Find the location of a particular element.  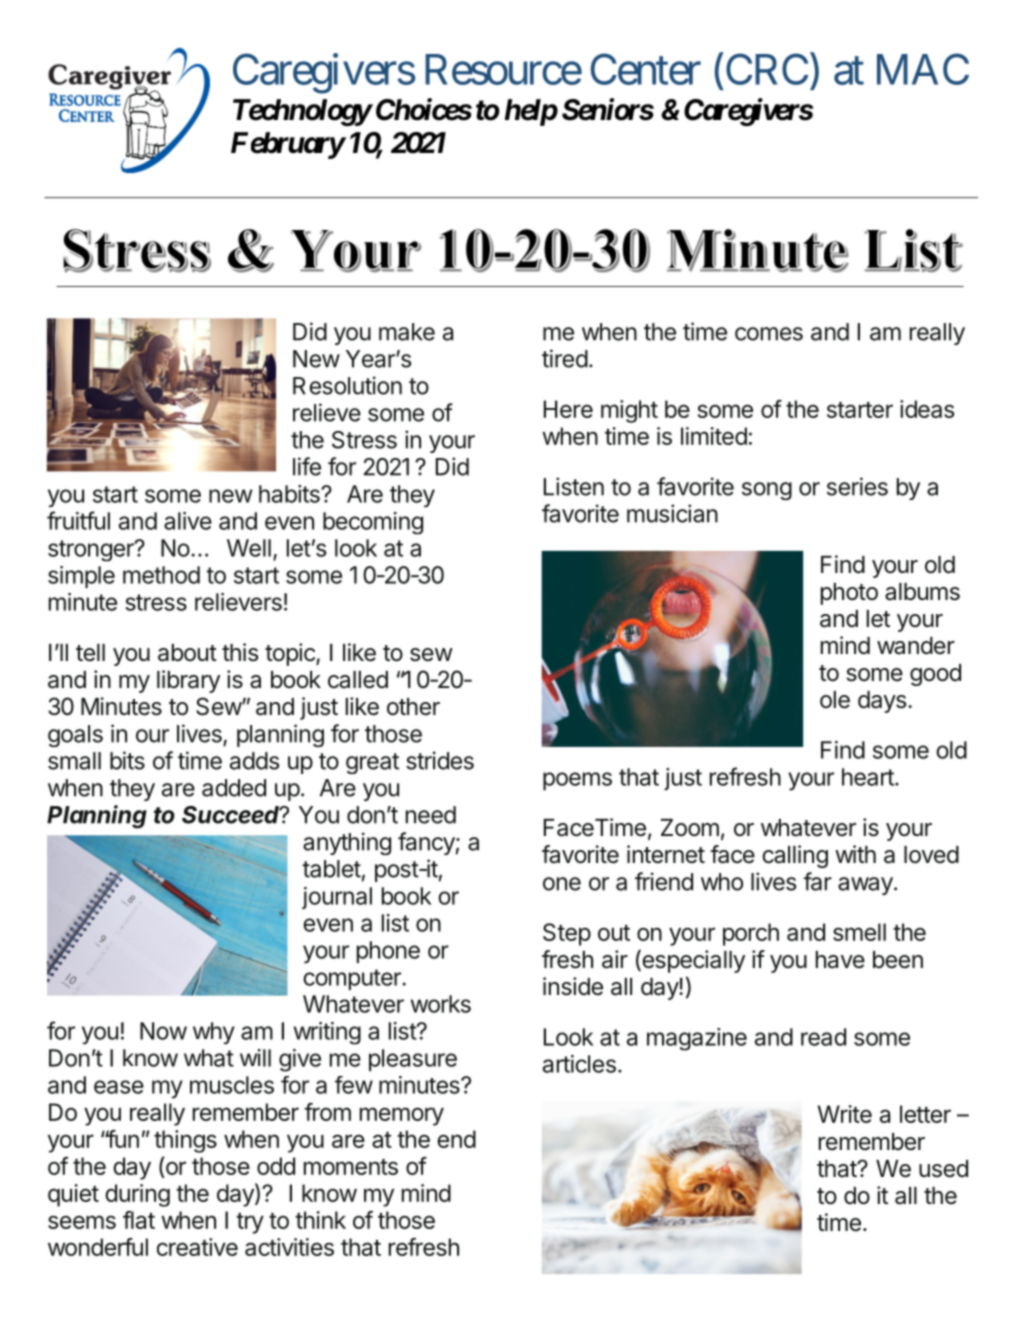

used is located at coordinates (943, 1169).
